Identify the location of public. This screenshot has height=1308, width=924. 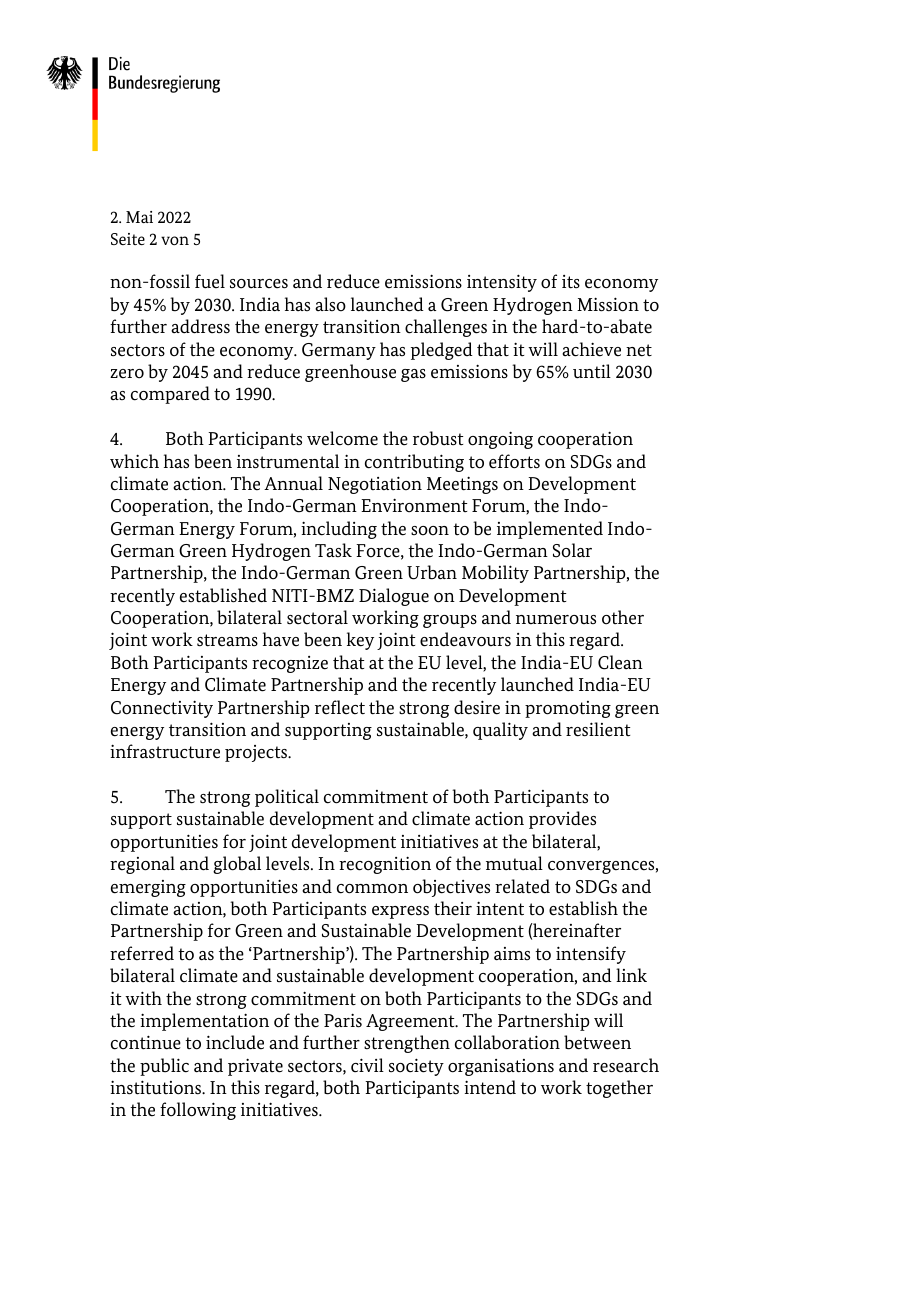
(164, 1067).
